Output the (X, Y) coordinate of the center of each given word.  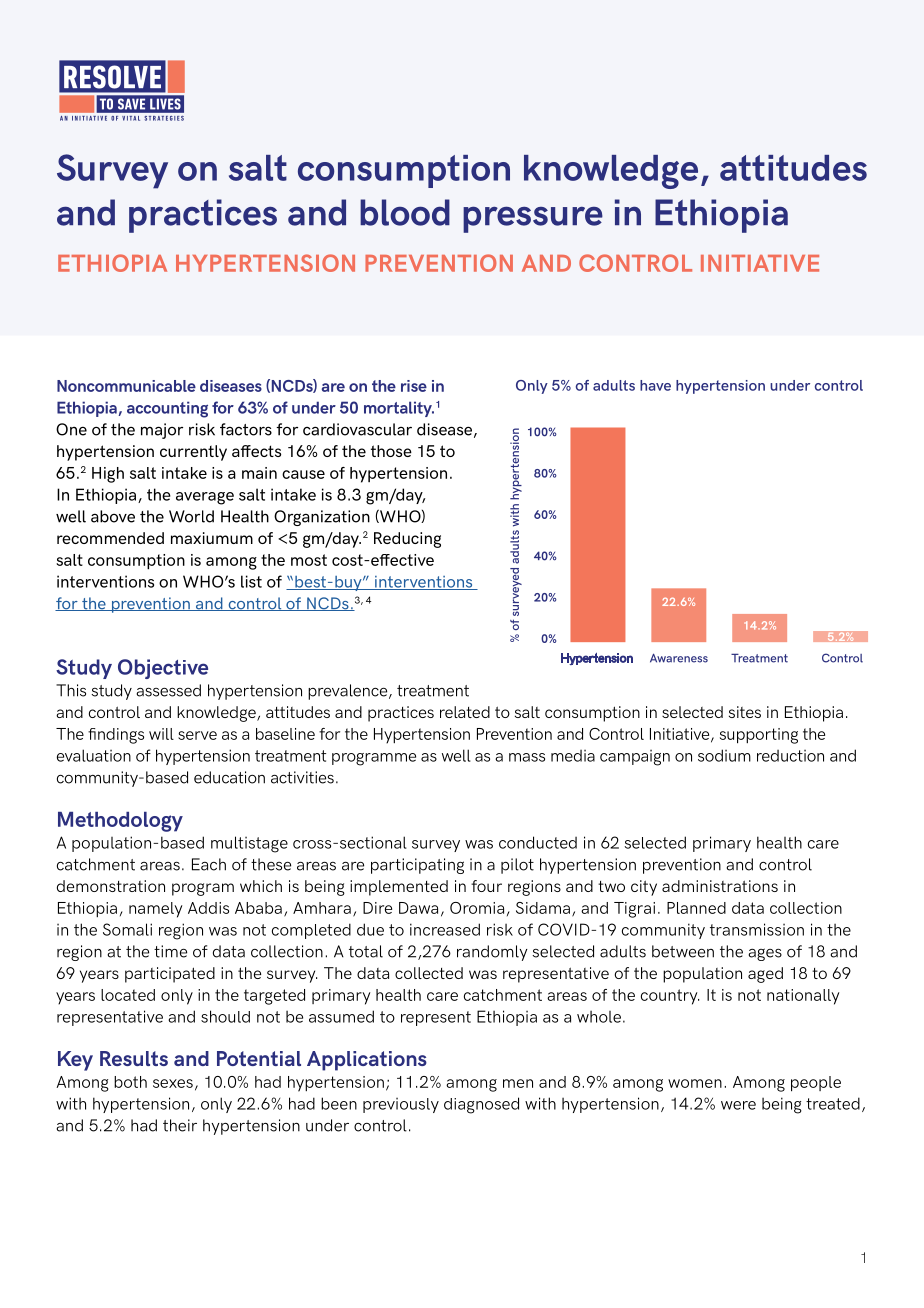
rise (414, 386)
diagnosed (481, 1105)
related (465, 712)
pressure (533, 219)
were (738, 1105)
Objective (163, 669)
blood (405, 212)
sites (745, 712)
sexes (173, 1083)
